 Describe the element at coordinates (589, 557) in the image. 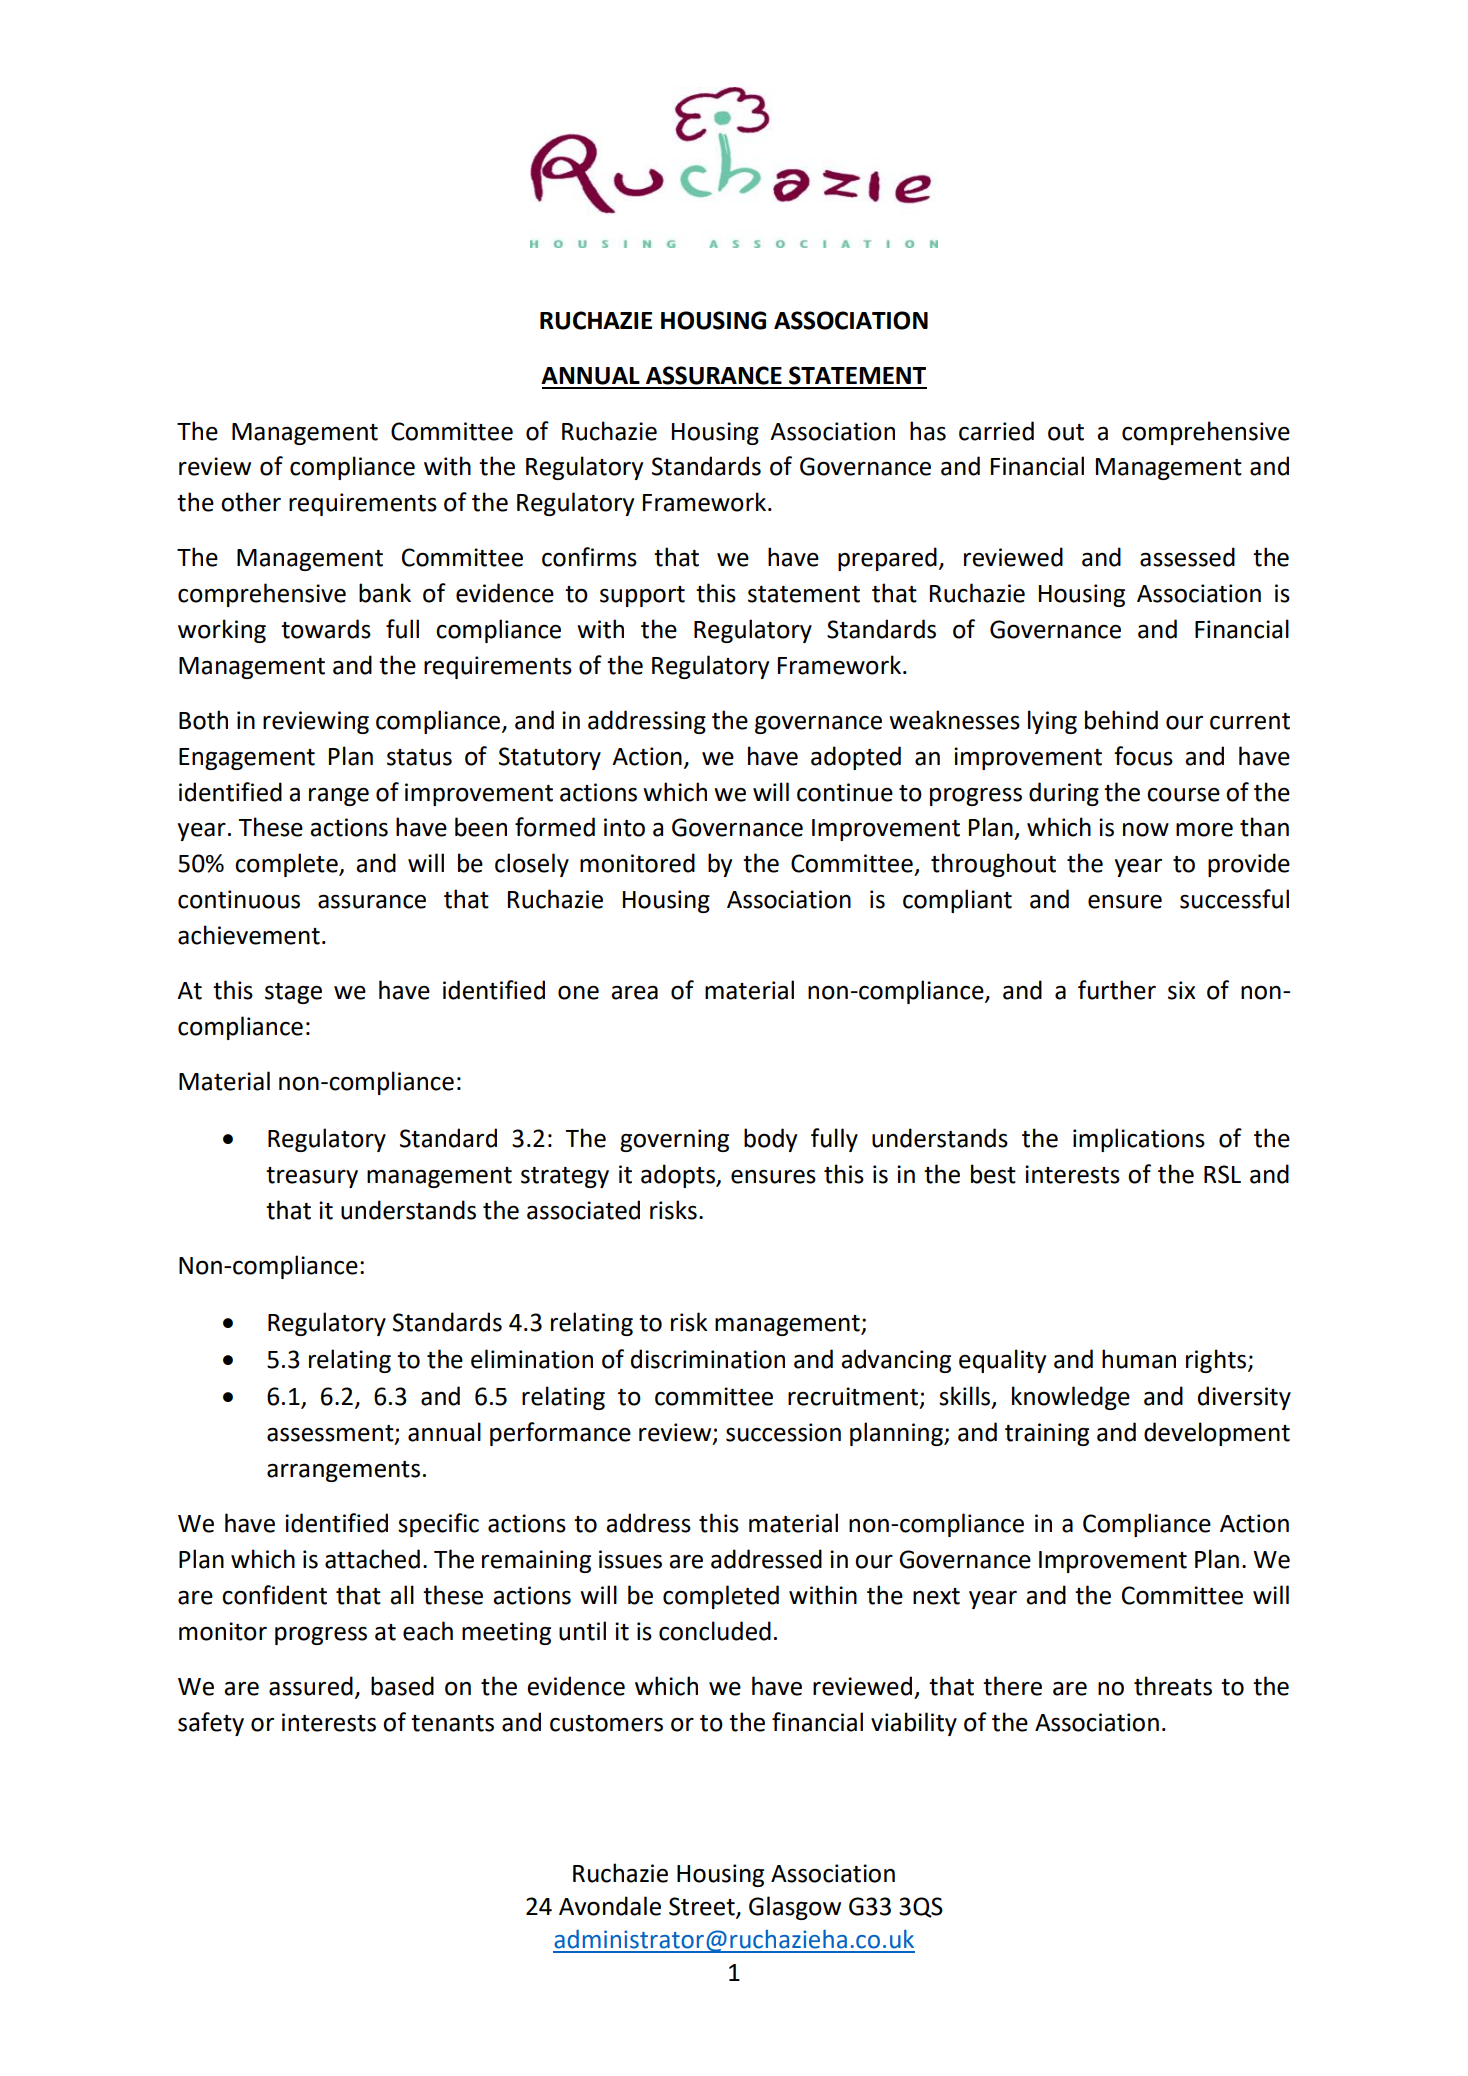

I see `confirms` at that location.
